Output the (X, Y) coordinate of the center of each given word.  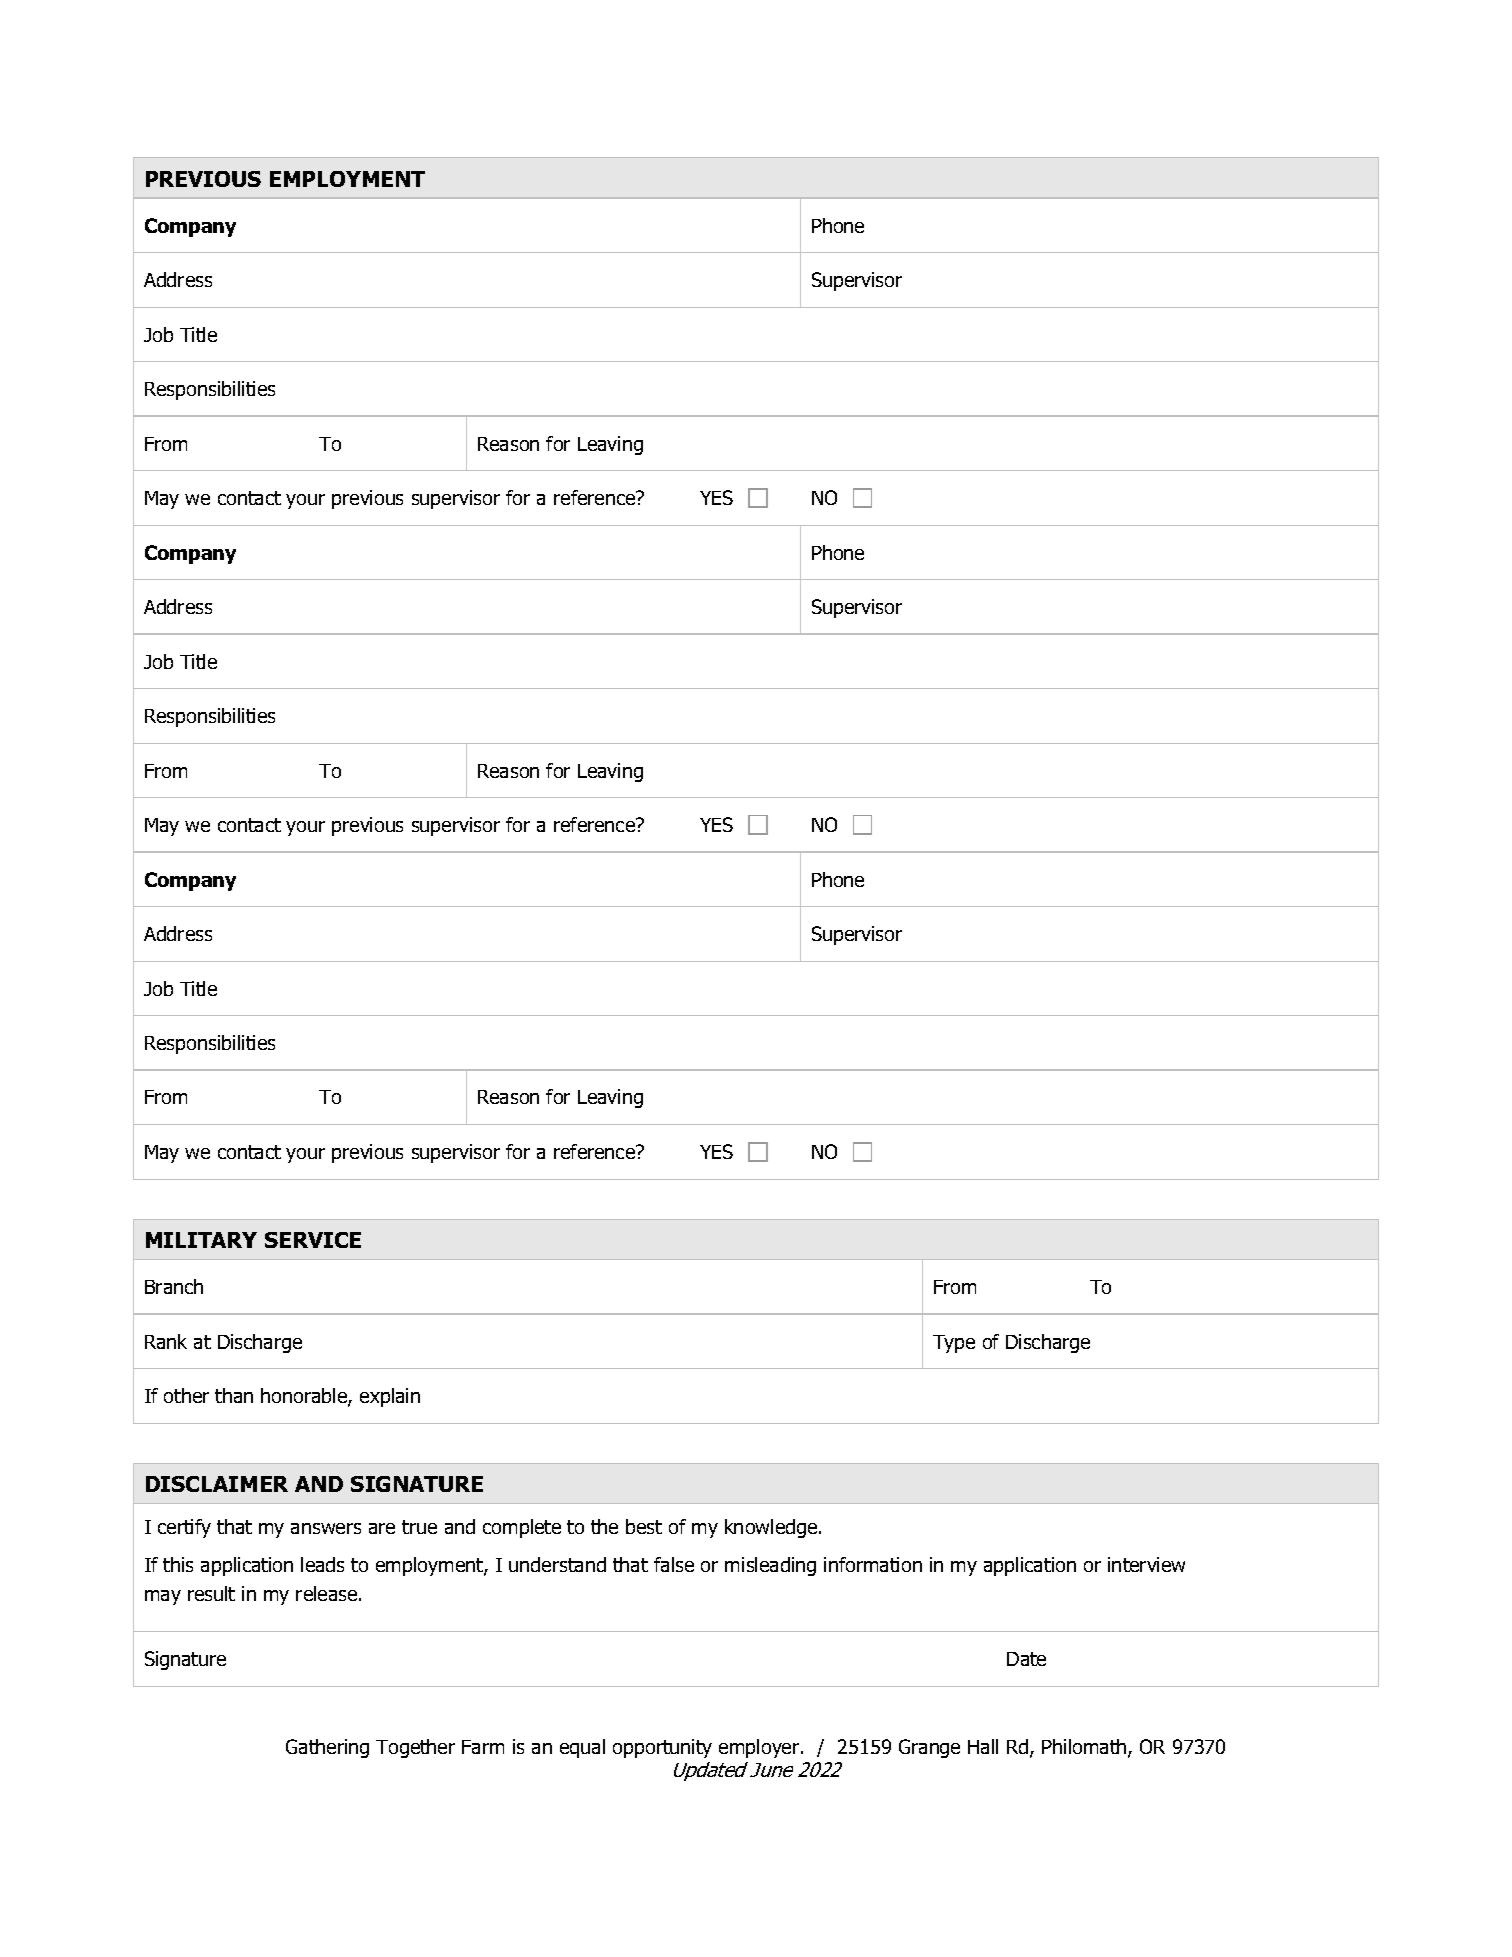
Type (954, 1344)
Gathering (327, 1748)
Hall (983, 1746)
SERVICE (313, 1240)
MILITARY (201, 1240)
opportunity (662, 1748)
